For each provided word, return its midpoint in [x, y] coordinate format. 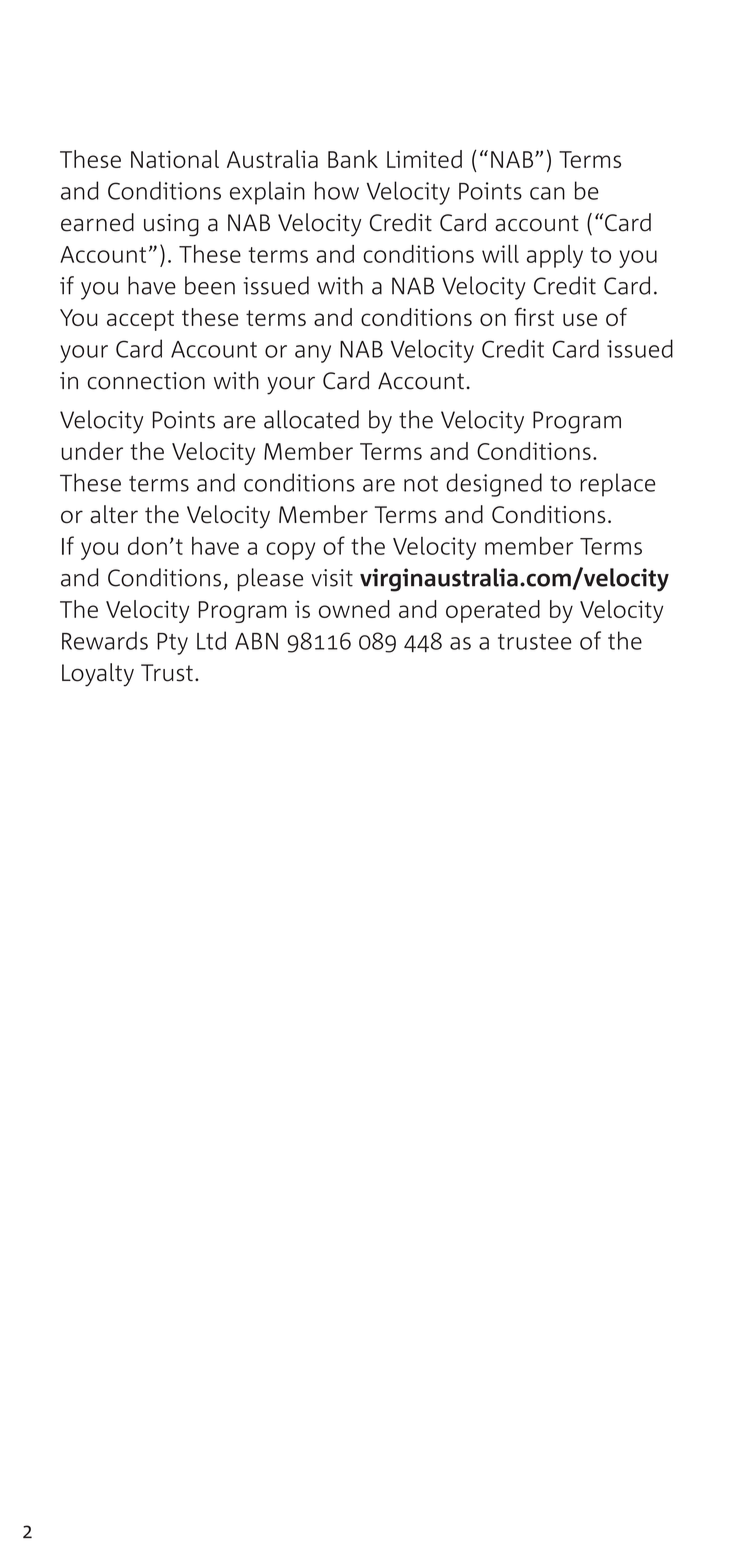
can [547, 193]
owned [354, 609]
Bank [353, 159]
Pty [172, 644]
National [175, 159]
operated [493, 611]
